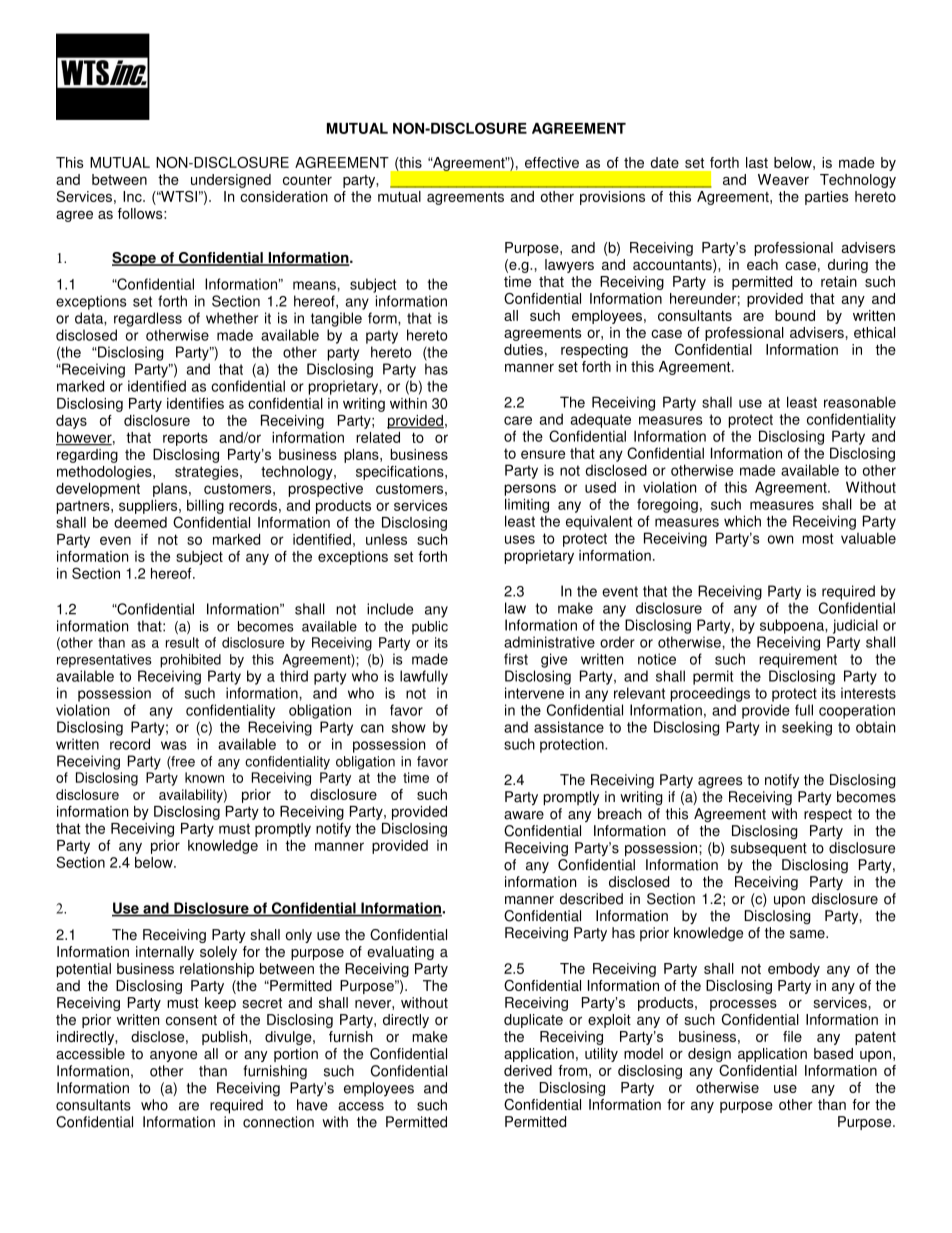 The width and height of the page is (952, 1233). Describe the element at coordinates (769, 849) in the page. I see `subsequent` at that location.
